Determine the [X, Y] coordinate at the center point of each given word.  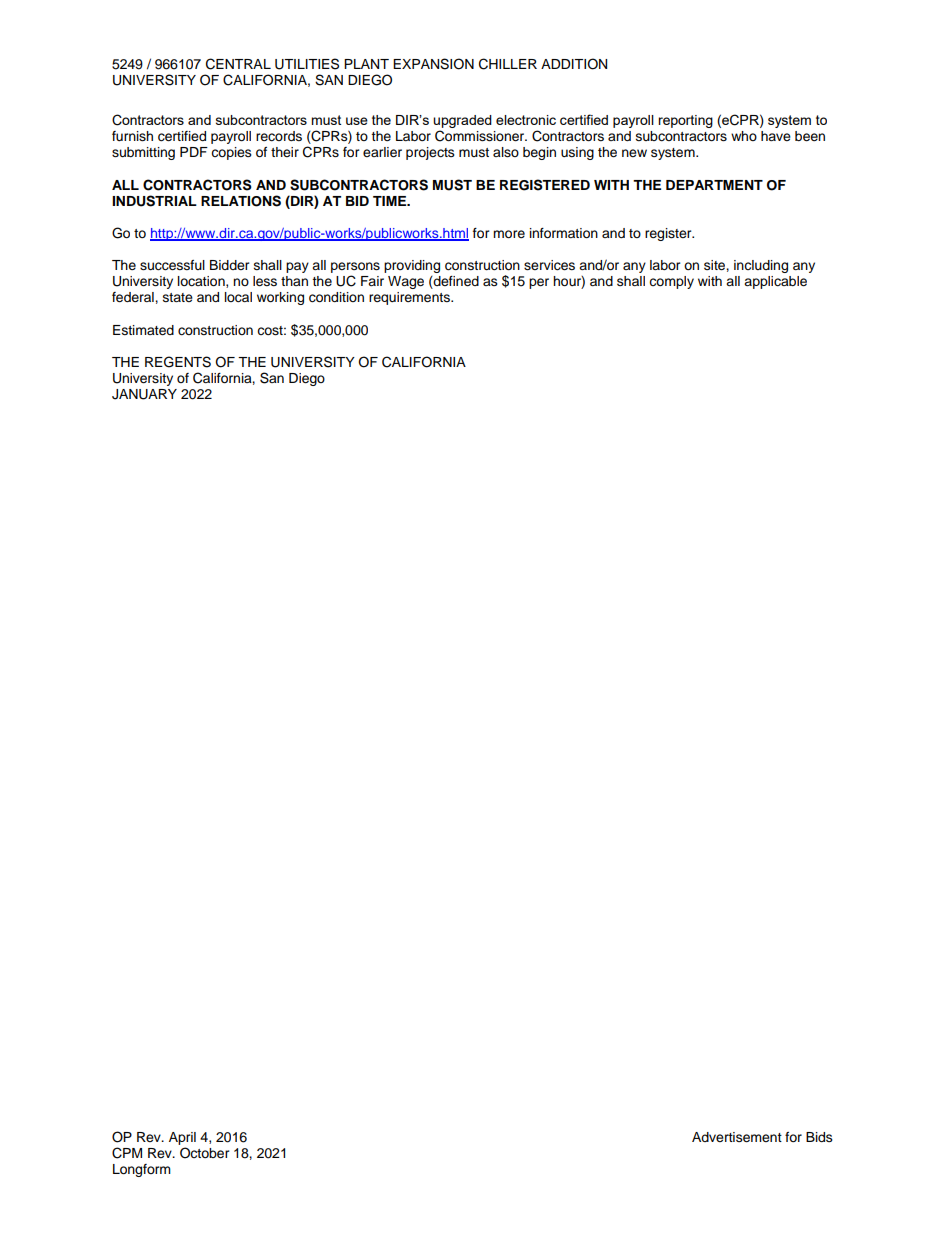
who [744, 136]
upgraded [462, 123]
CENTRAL [238, 64]
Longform [142, 1170]
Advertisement [737, 1137]
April [182, 1138]
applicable [775, 282]
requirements [410, 298]
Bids [819, 1137]
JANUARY [144, 394]
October [205, 1153]
